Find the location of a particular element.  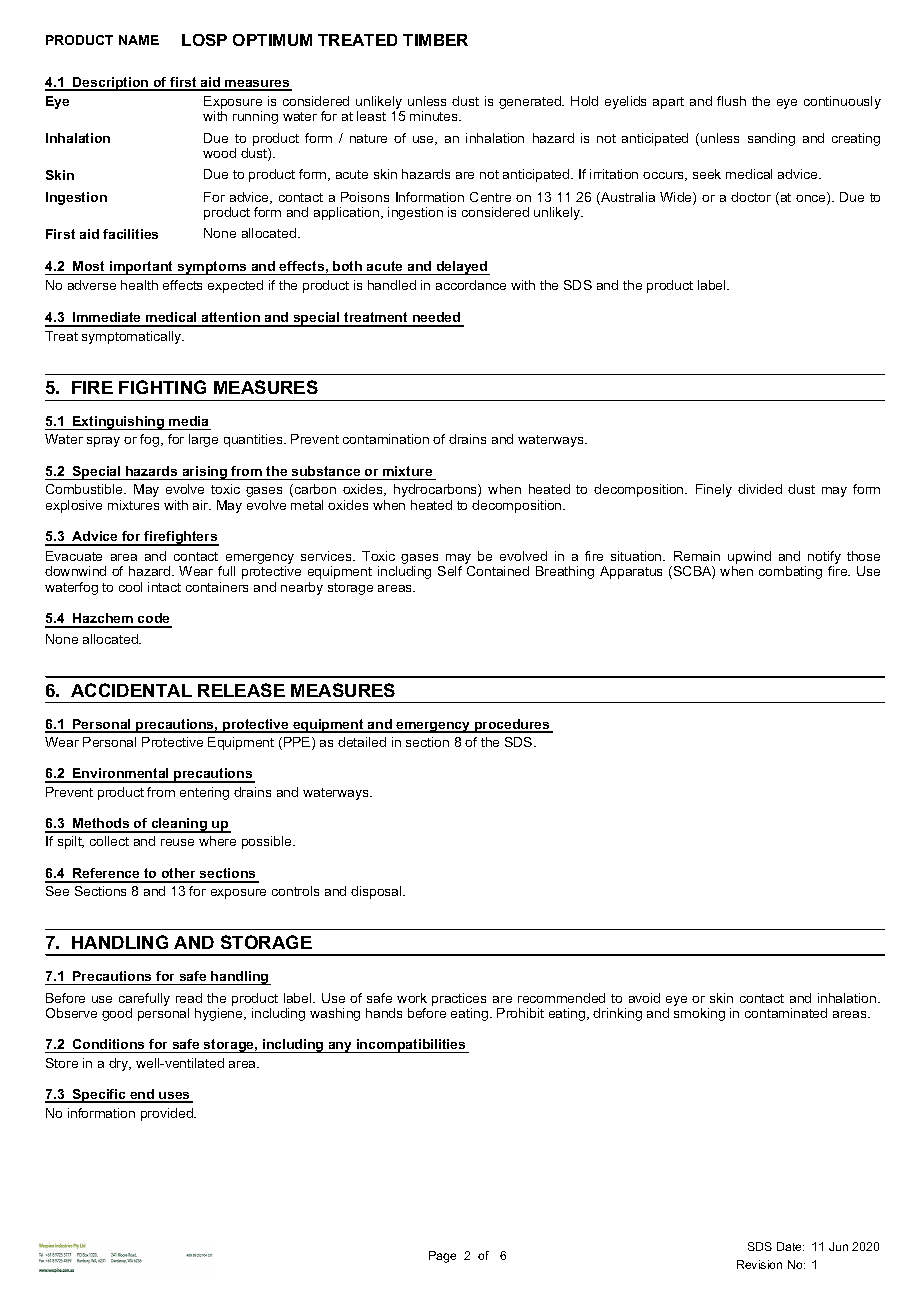

Self is located at coordinates (450, 571).
